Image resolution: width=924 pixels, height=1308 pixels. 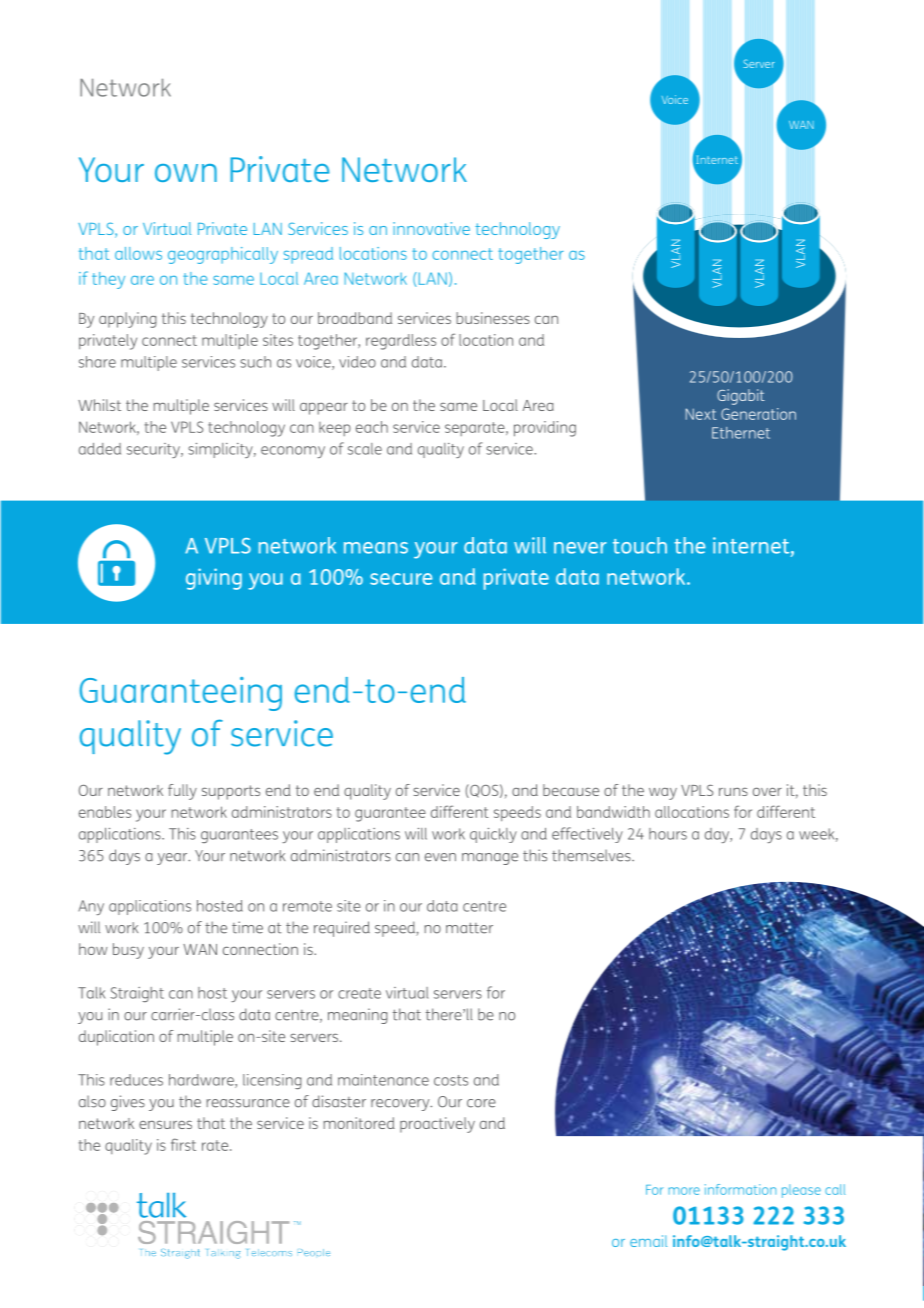 I want to click on hours, so click(x=668, y=834).
